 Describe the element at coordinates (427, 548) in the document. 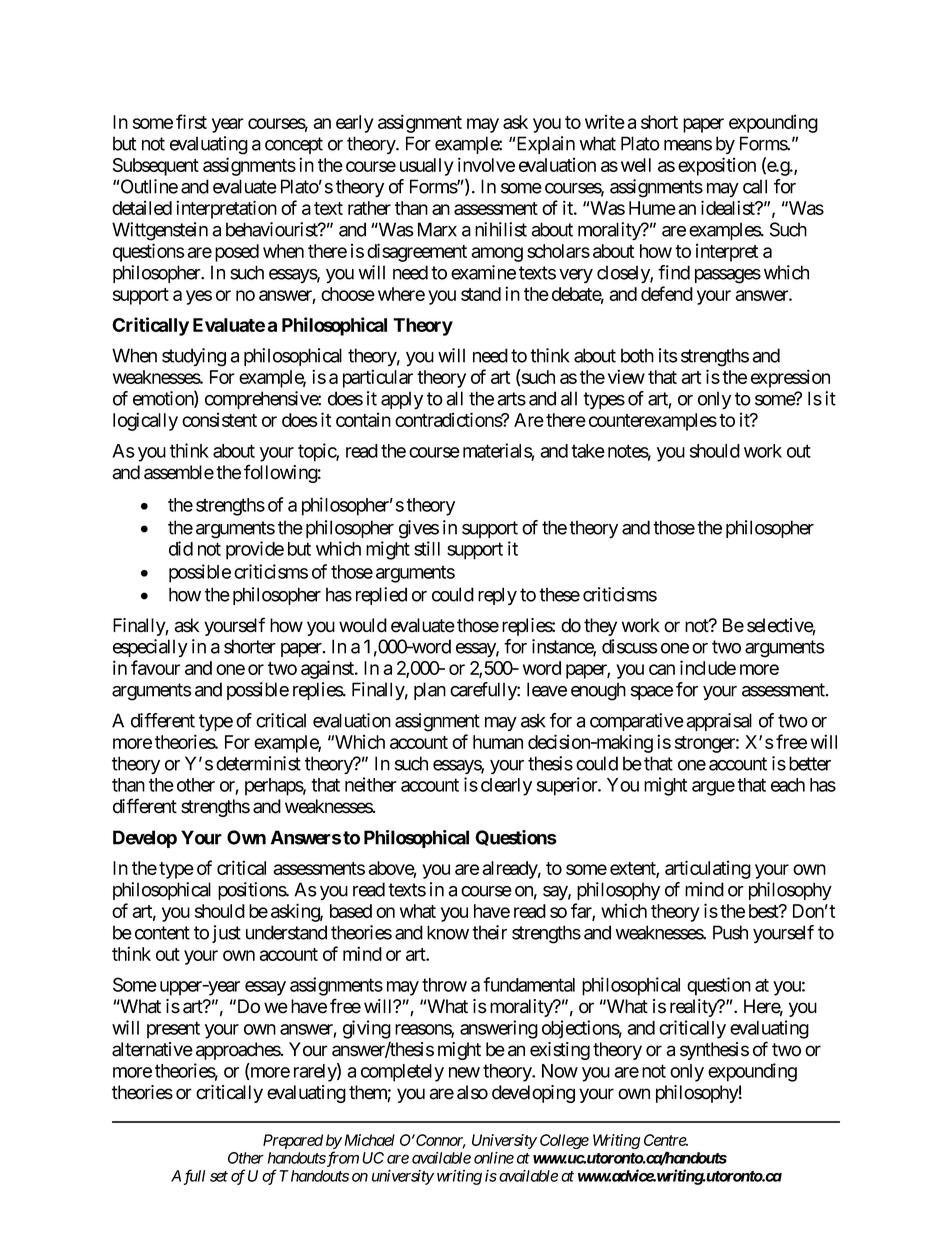

I see `still` at that location.
